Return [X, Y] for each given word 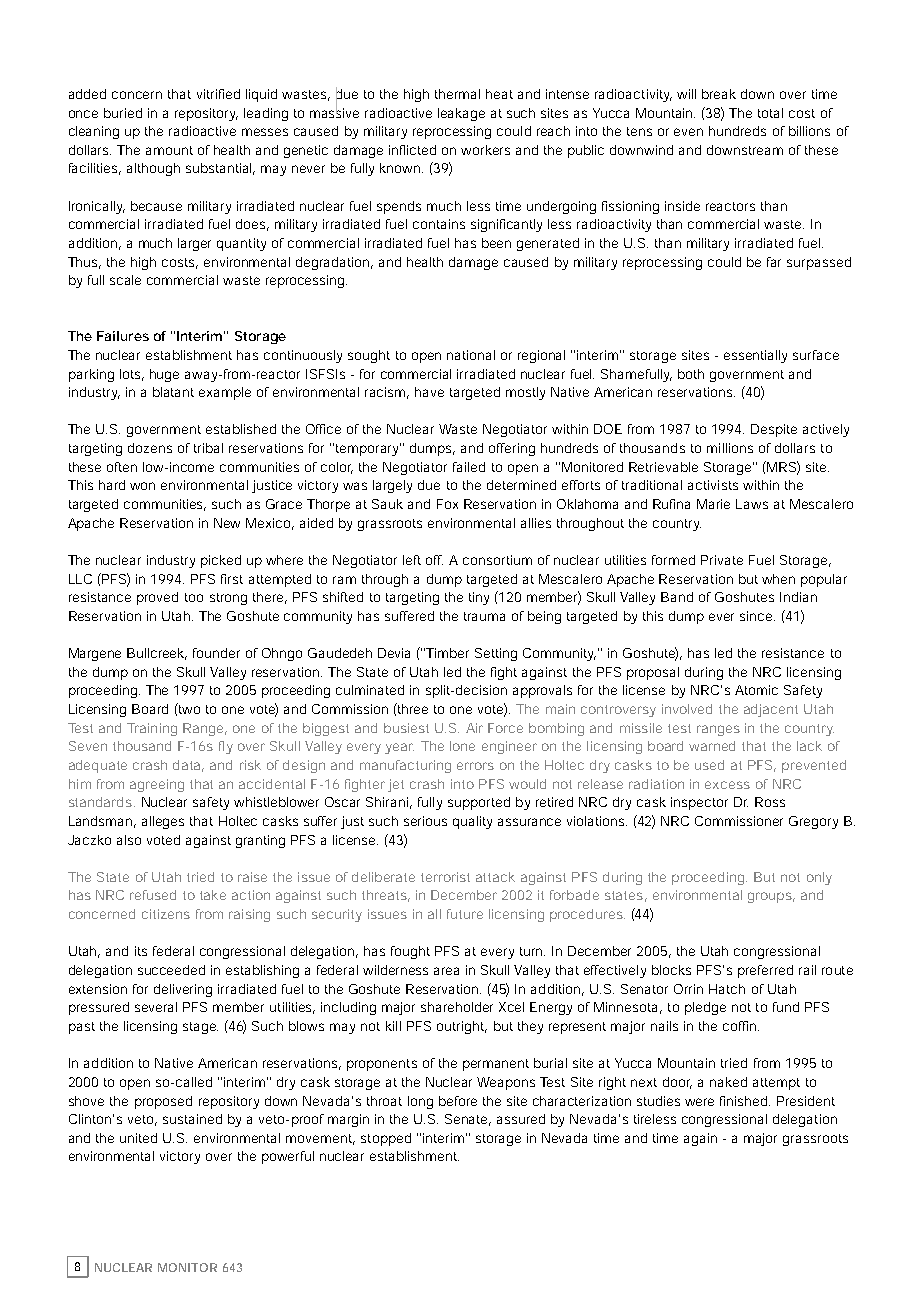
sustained [192, 1119]
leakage [461, 114]
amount [169, 150]
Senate [468, 1120]
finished [745, 1101]
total [770, 113]
